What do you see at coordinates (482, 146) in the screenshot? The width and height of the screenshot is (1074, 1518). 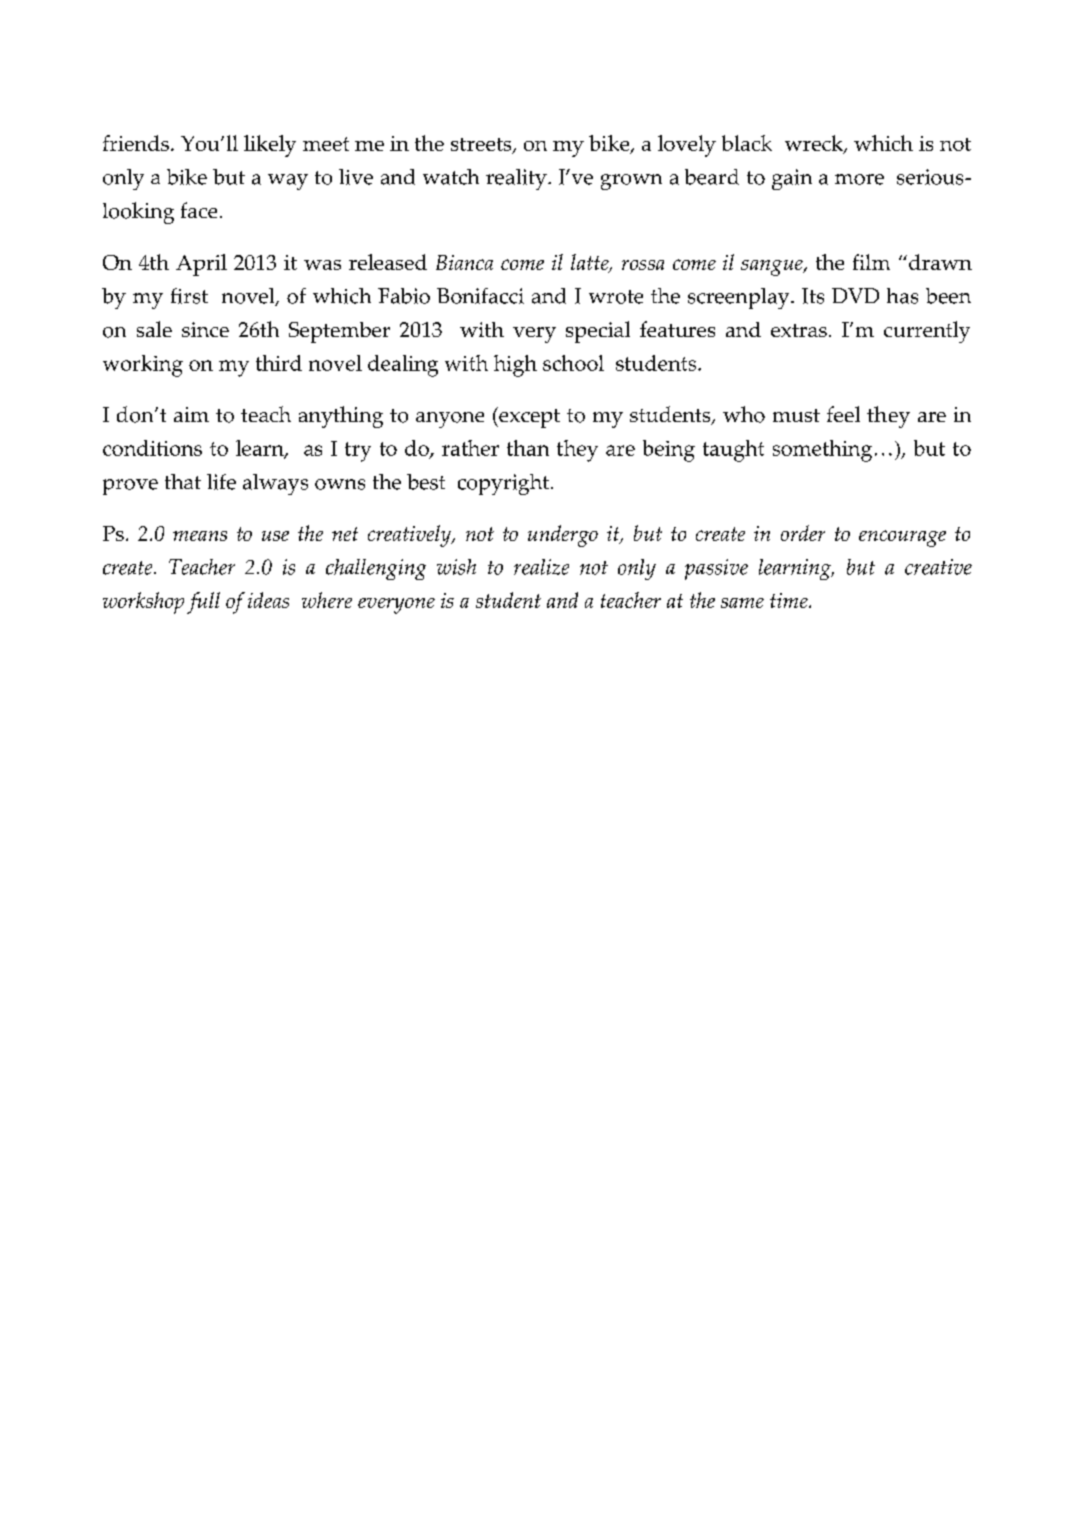 I see `streets` at bounding box center [482, 146].
